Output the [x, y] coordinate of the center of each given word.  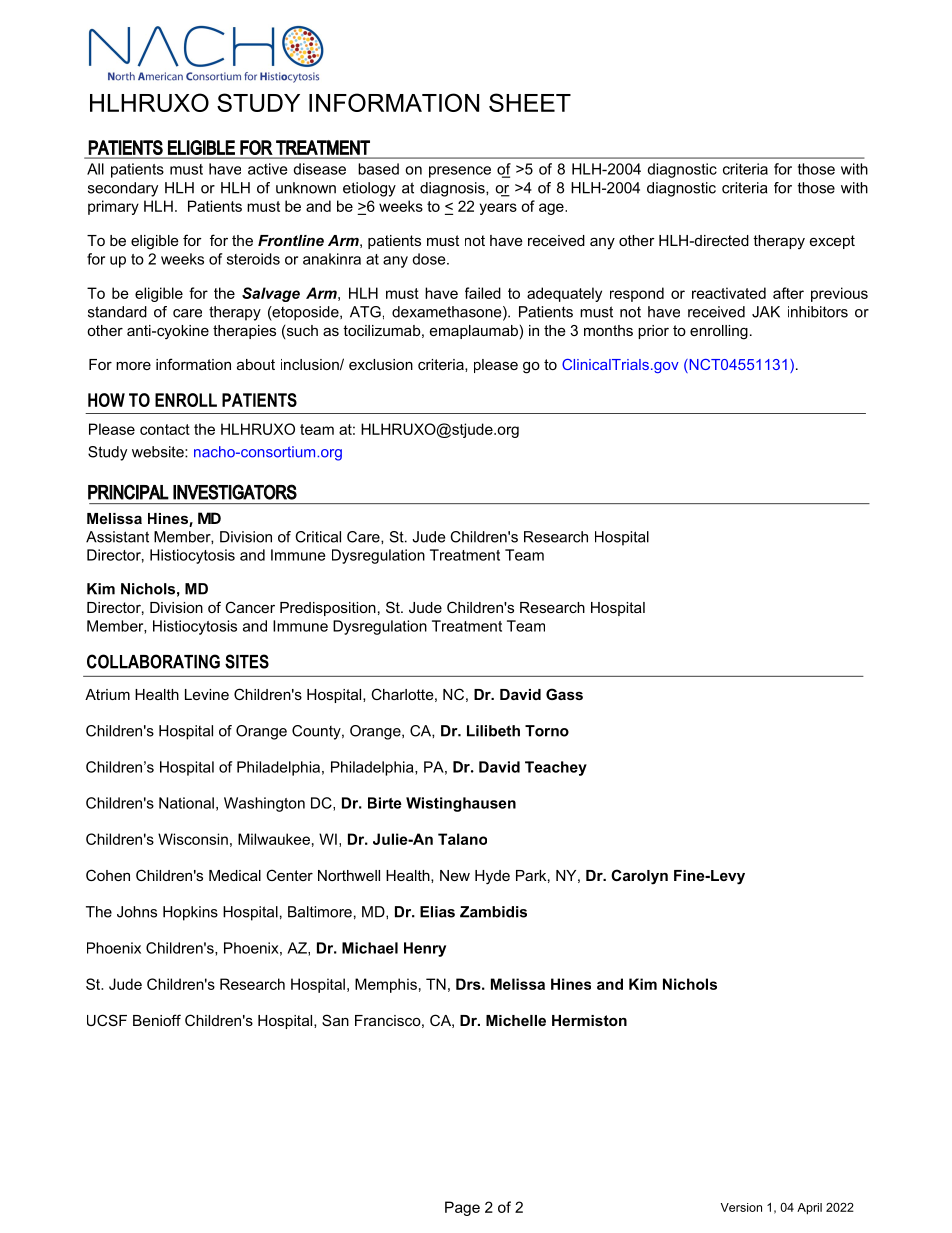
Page [462, 1208]
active [267, 169]
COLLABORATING [153, 661]
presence [460, 172]
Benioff [157, 1020]
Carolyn [639, 877]
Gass [564, 694]
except [832, 242]
